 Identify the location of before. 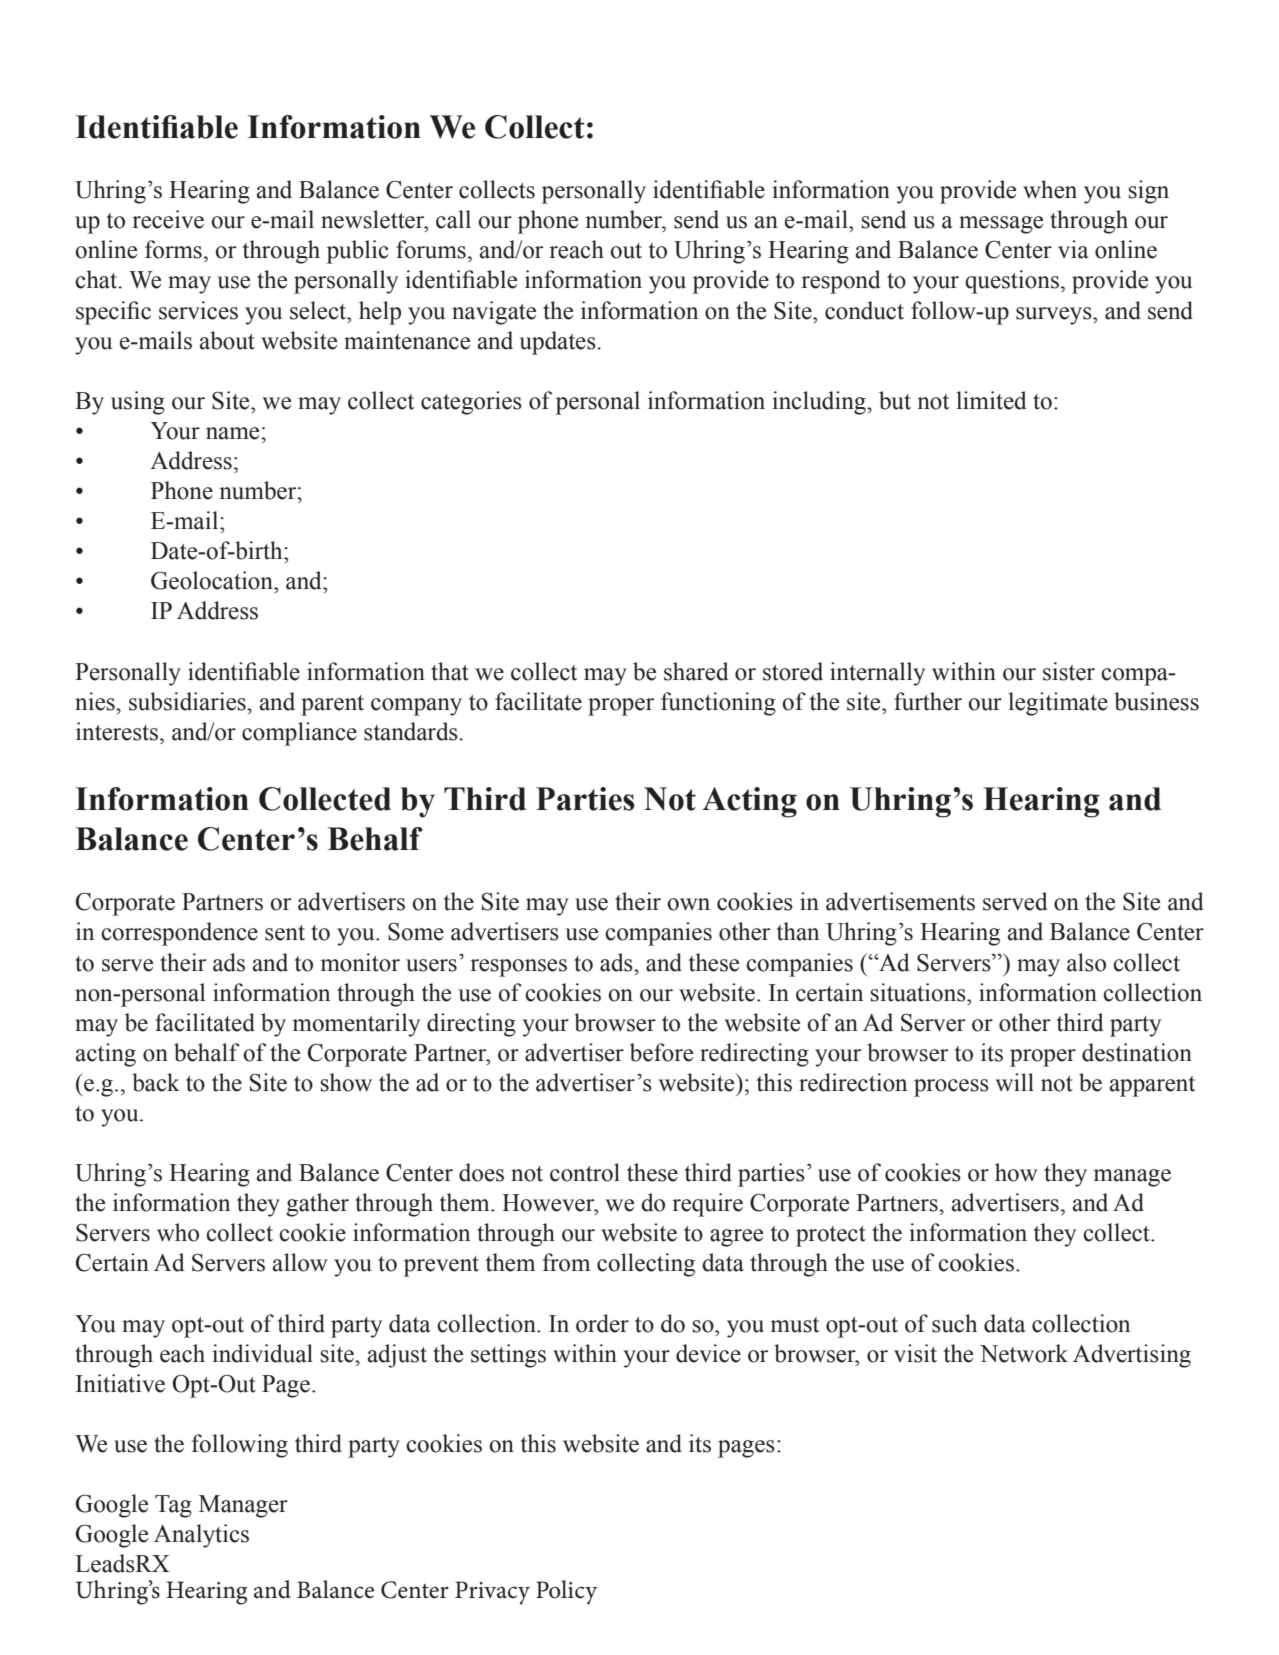
(661, 1052).
